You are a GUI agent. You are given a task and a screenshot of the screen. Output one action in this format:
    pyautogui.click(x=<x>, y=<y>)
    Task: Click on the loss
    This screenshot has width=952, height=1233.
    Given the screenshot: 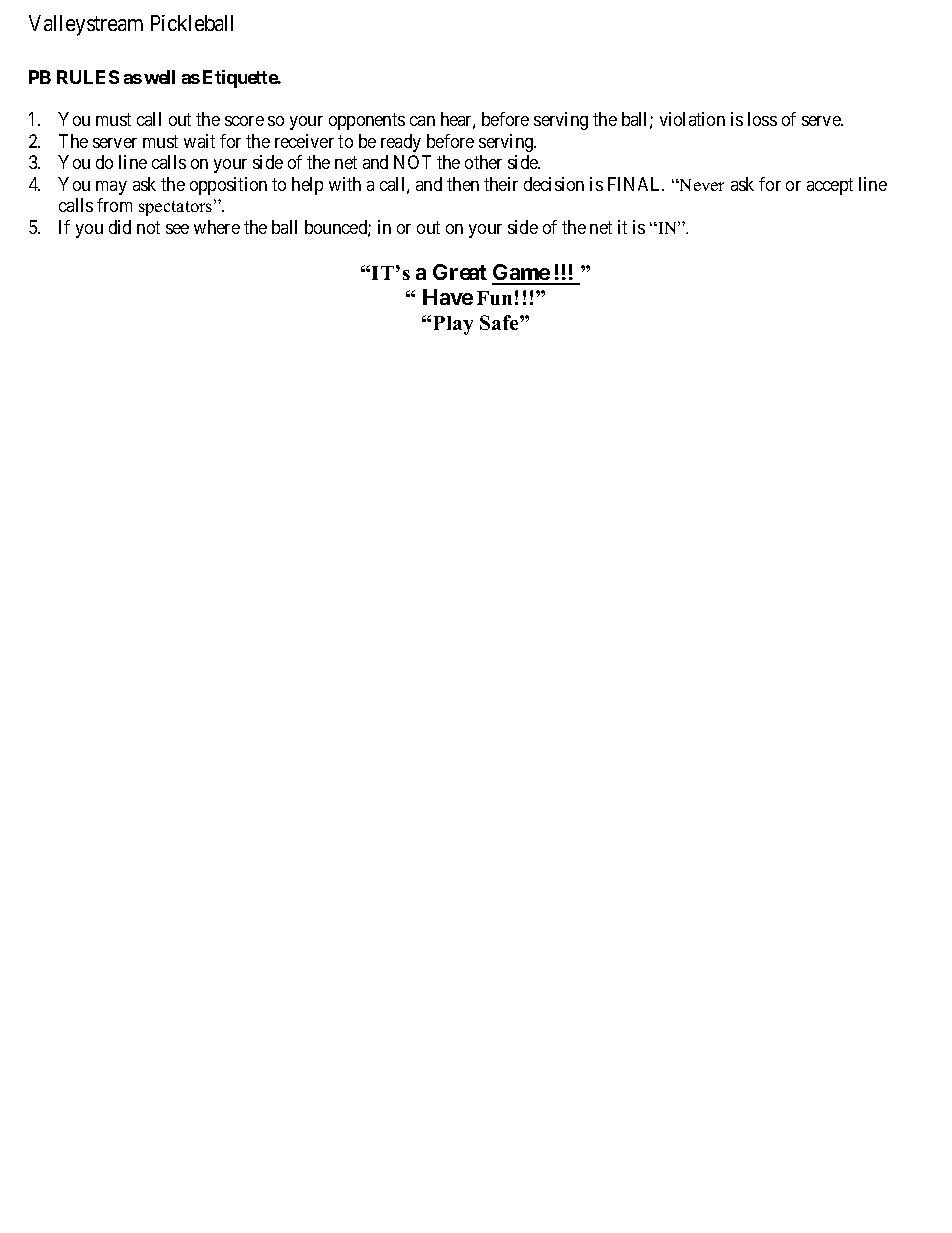 What is the action you would take?
    pyautogui.click(x=762, y=119)
